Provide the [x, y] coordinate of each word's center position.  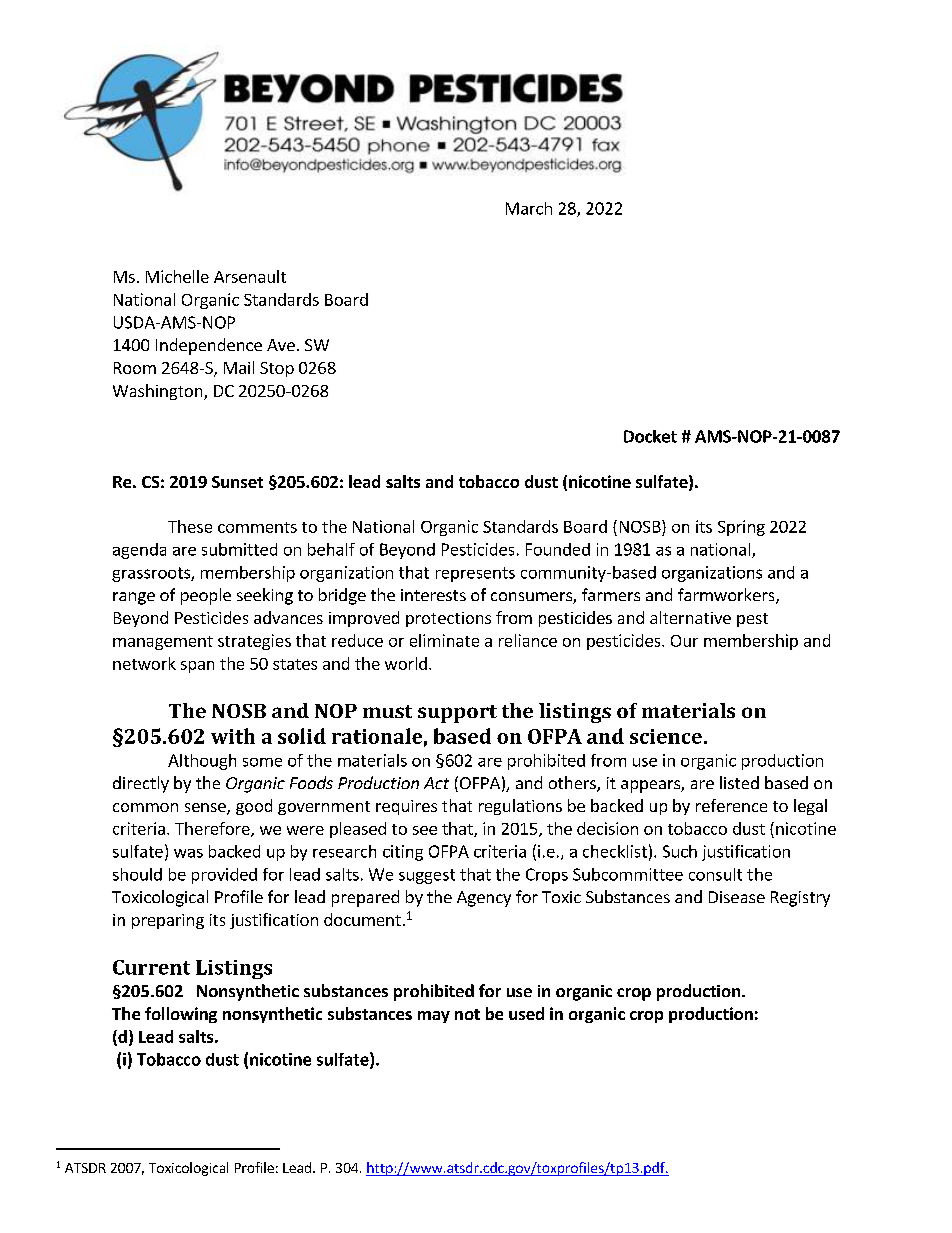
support [457, 714]
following [181, 1015]
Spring [741, 528]
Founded [558, 549]
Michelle [177, 276]
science [666, 736]
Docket [650, 436]
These [190, 526]
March [529, 208]
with [233, 736]
